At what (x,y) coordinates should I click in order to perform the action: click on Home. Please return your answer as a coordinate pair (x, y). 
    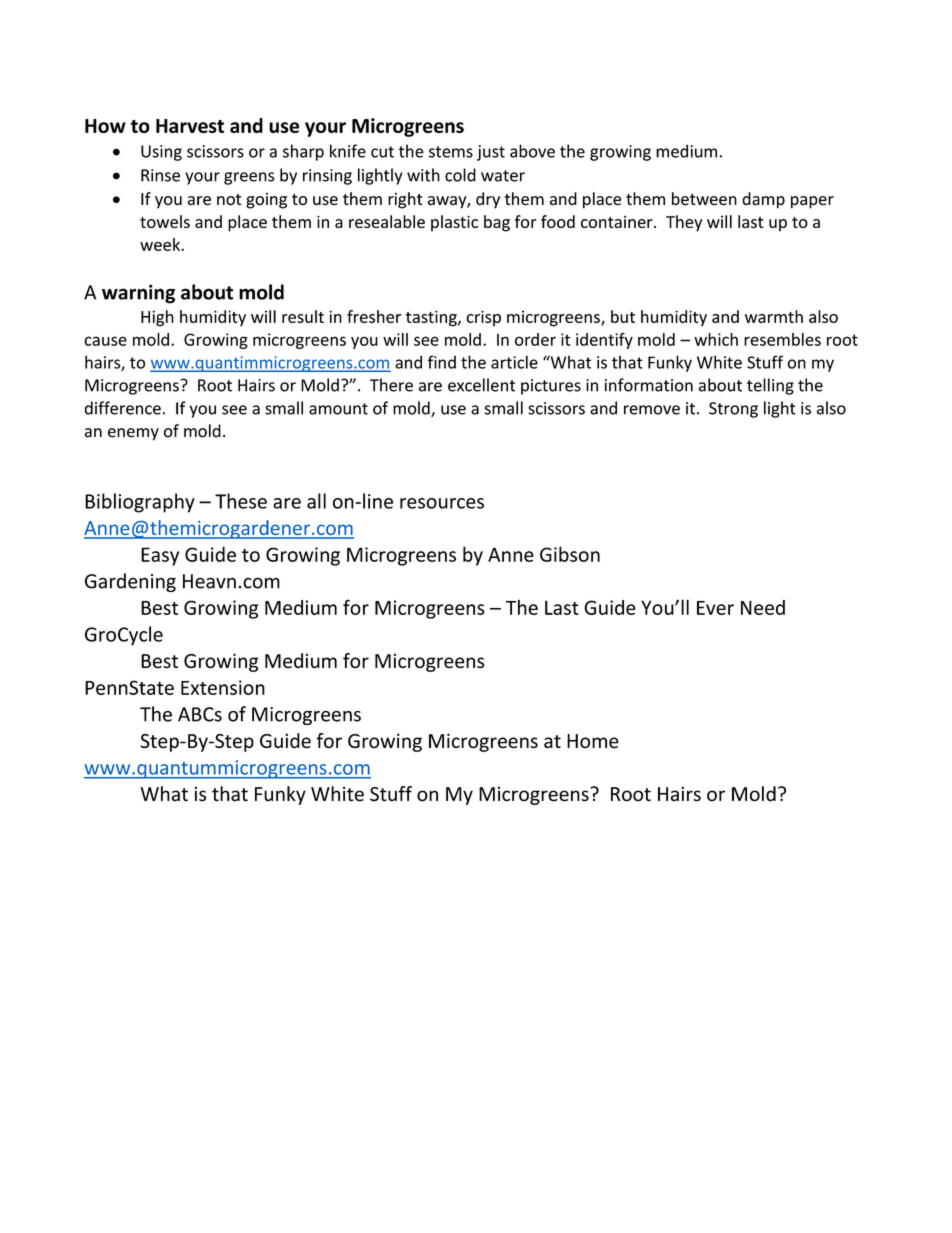
    Looking at the image, I should click on (593, 741).
